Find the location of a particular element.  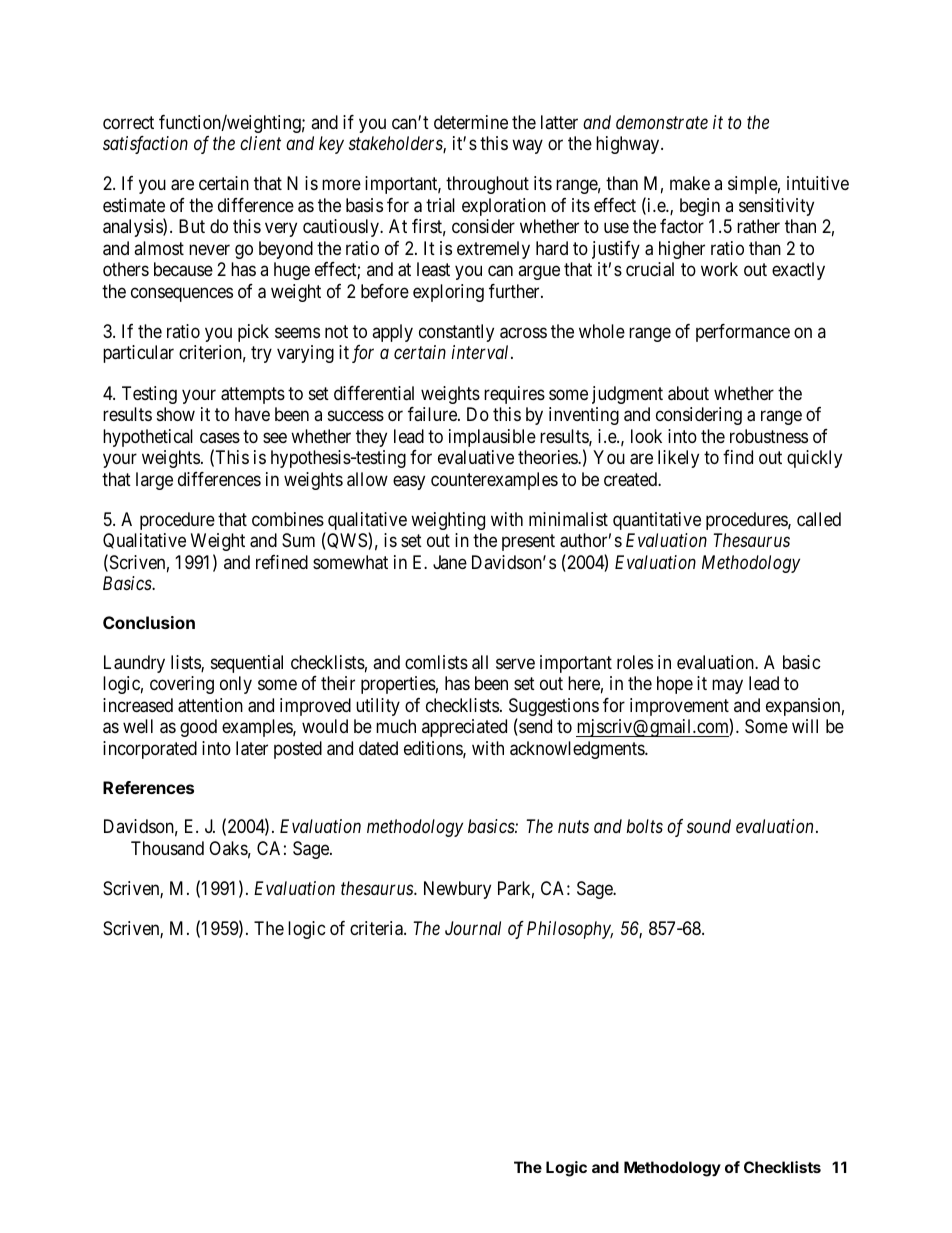

make is located at coordinates (690, 183).
